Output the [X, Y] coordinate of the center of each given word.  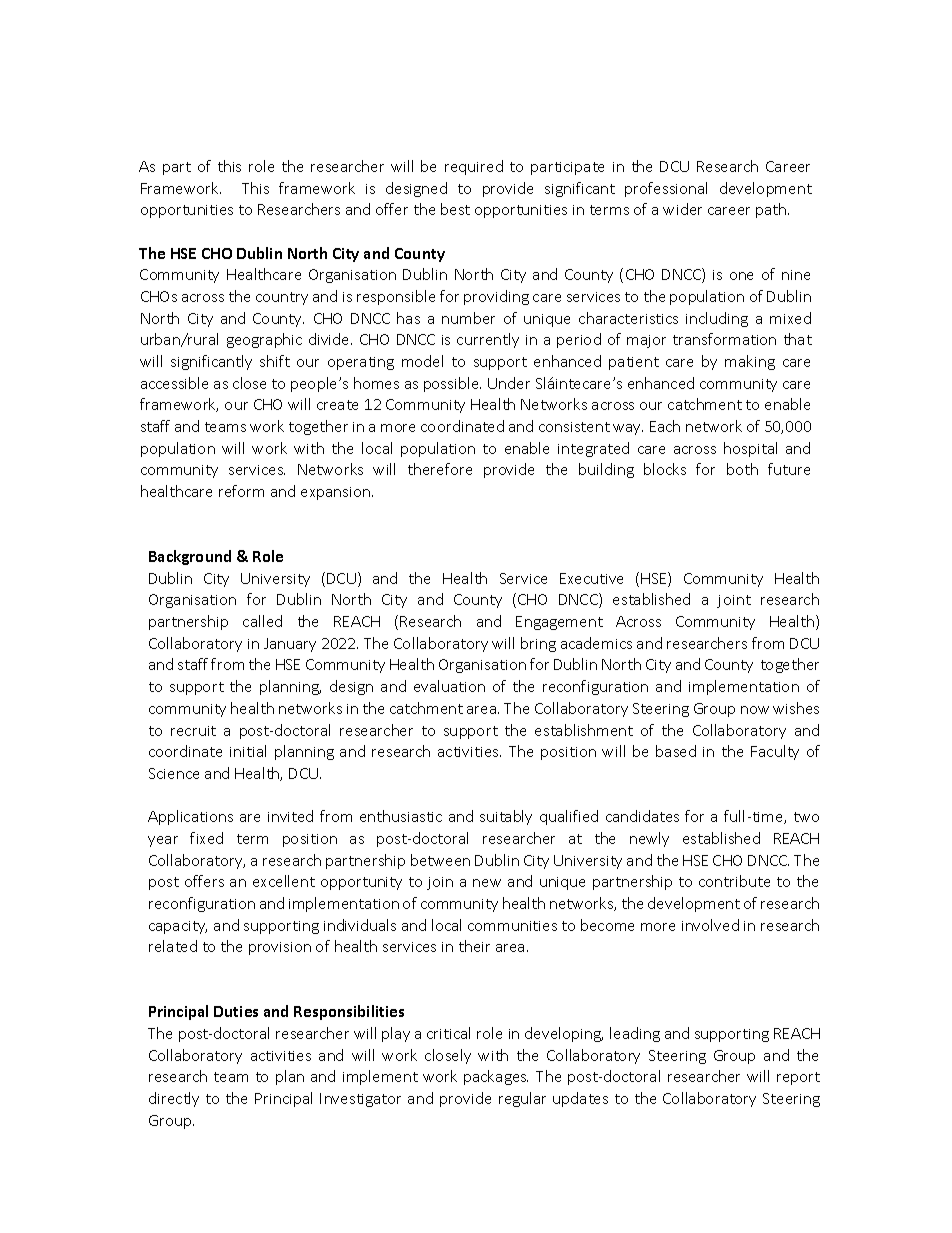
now [755, 710]
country [282, 298]
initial [248, 751]
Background [190, 557]
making [750, 362]
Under [509, 383]
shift [275, 361]
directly [174, 1099]
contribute [734, 881]
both [742, 469]
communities [512, 926]
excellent [284, 881]
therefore [440, 469]
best [455, 209]
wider [682, 209]
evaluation [449, 686]
